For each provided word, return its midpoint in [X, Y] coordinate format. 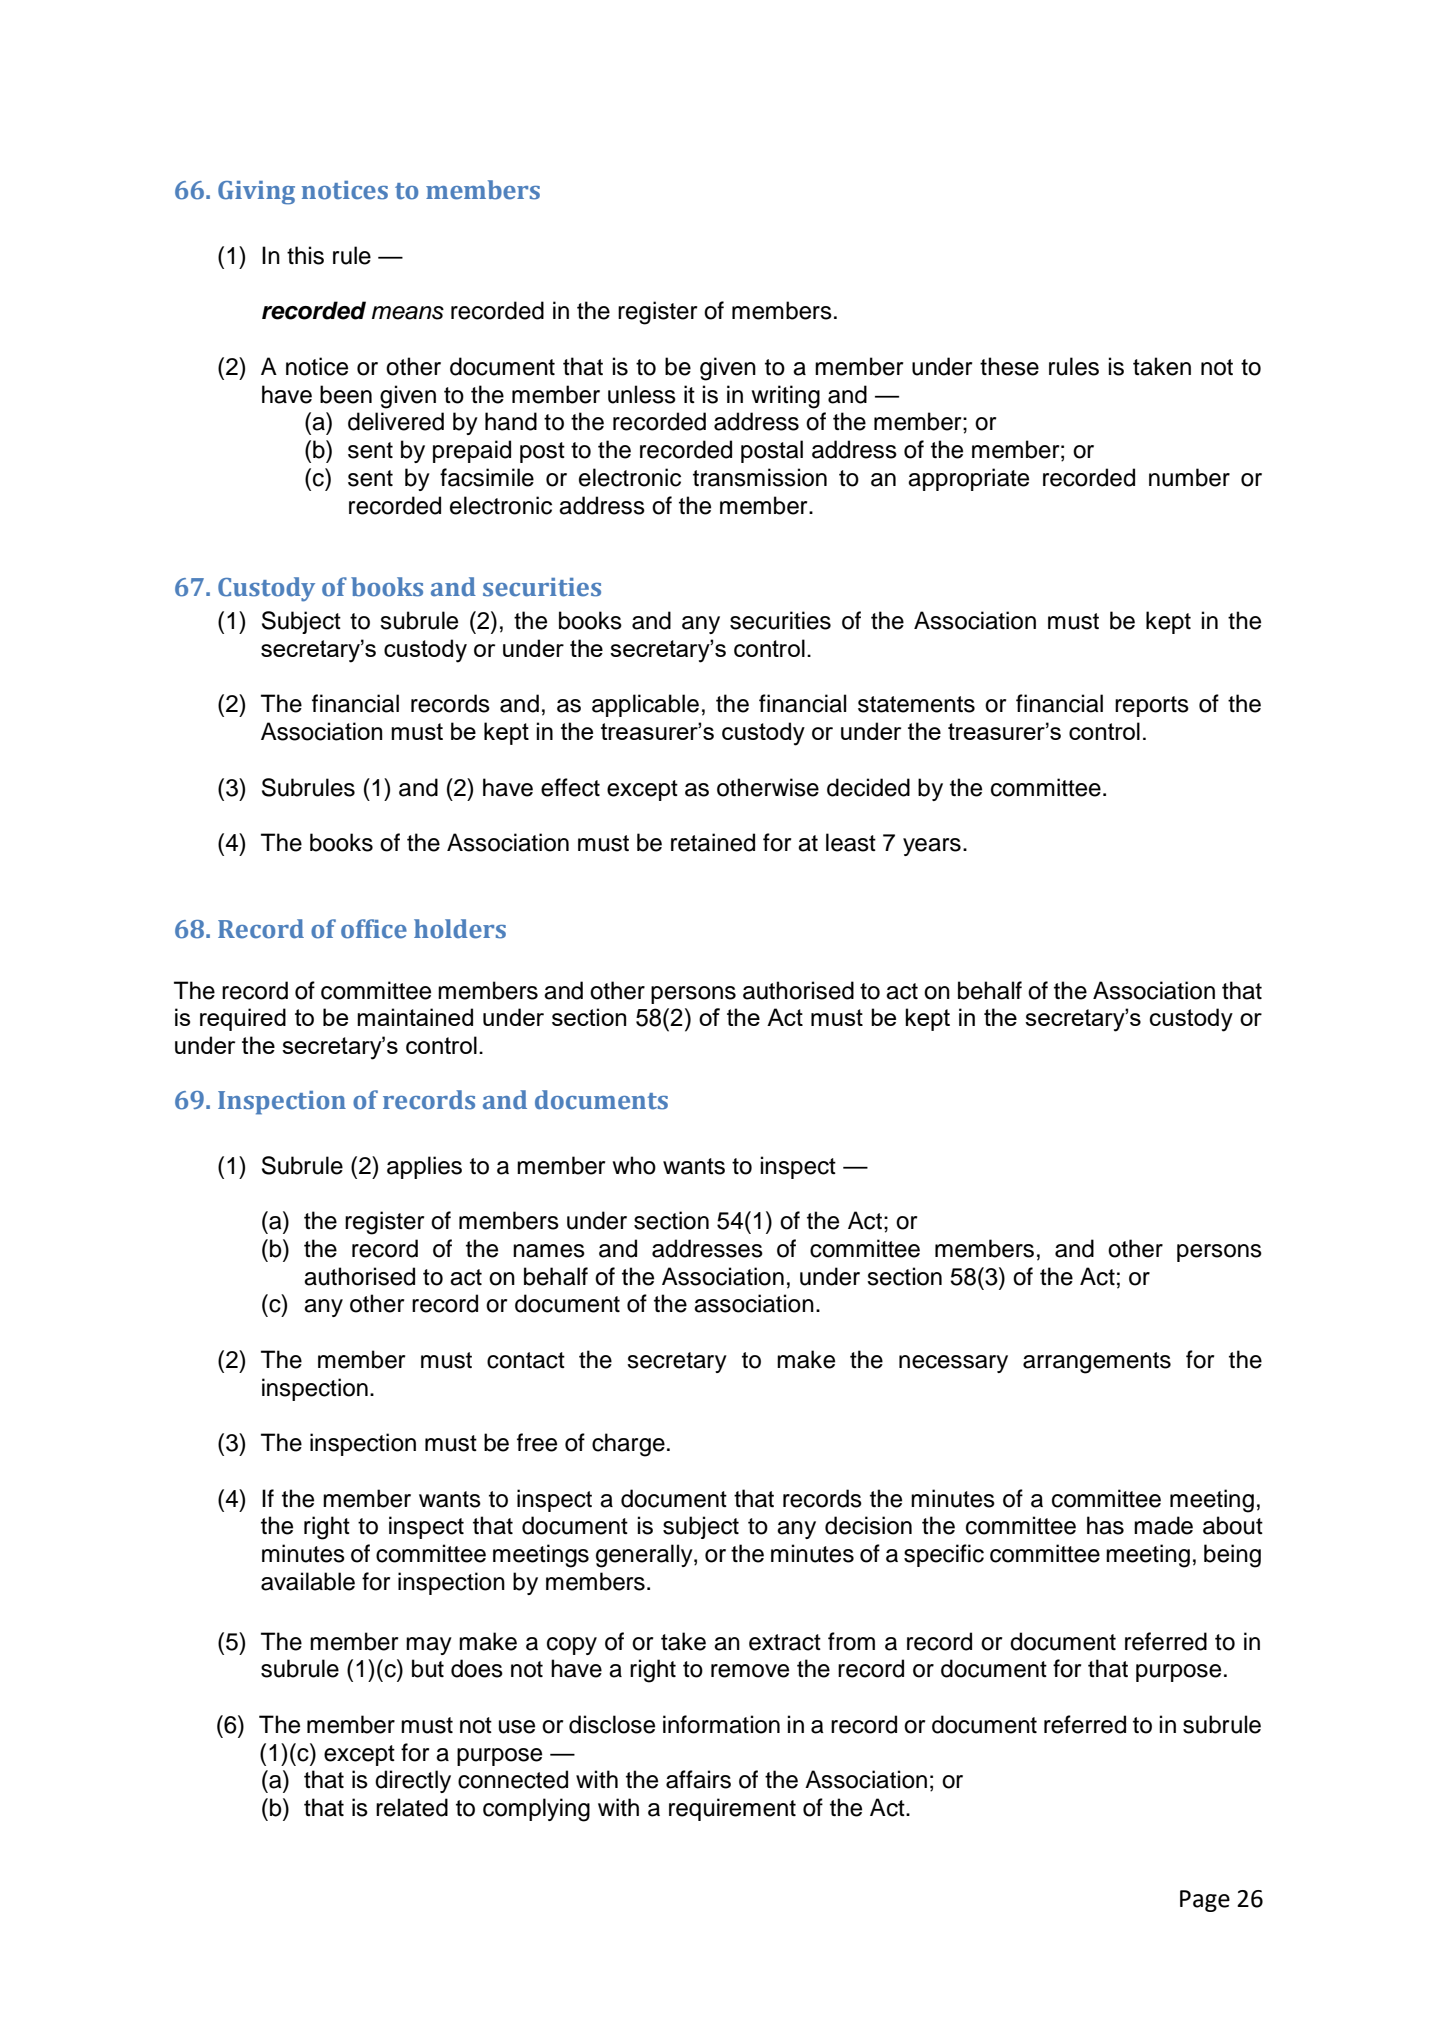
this [305, 255]
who [634, 1165]
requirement [732, 1809]
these [1009, 366]
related [412, 1807]
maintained [415, 1017]
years [932, 847]
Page [1205, 1901]
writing [785, 397]
